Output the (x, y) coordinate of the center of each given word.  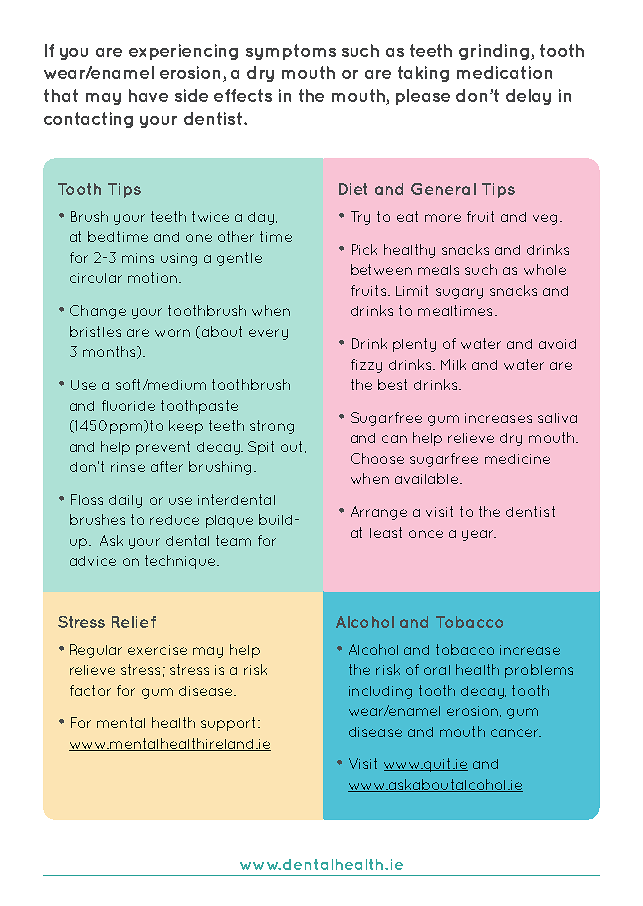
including (380, 692)
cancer (516, 733)
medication (504, 72)
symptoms (291, 52)
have (148, 95)
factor (90, 690)
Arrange (379, 513)
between (381, 269)
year (479, 535)
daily (125, 501)
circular (96, 278)
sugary (459, 293)
